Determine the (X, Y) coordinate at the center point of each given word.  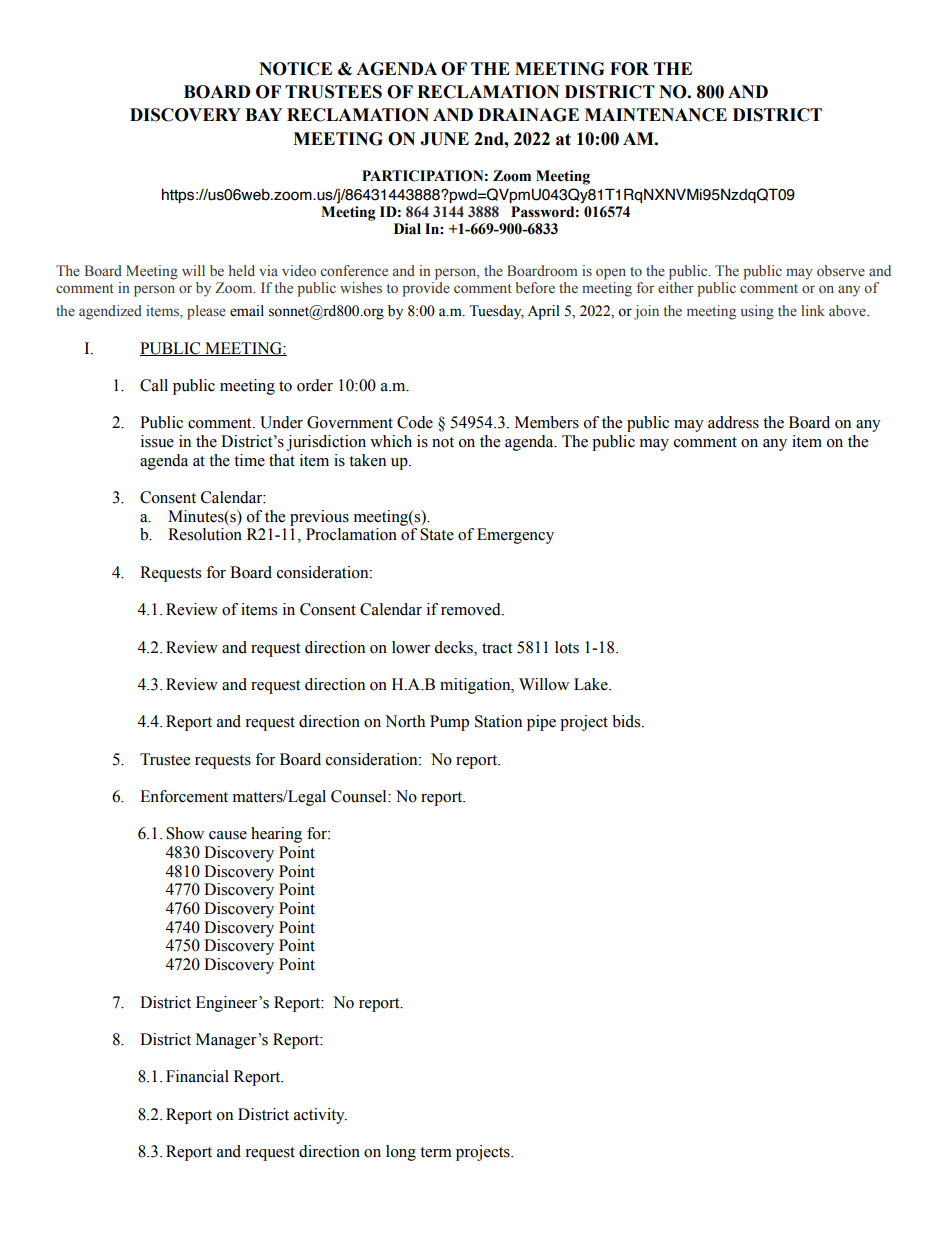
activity (320, 1116)
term (436, 1152)
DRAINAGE (528, 115)
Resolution (205, 534)
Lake (592, 684)
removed (472, 609)
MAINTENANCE (656, 115)
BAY (263, 114)
